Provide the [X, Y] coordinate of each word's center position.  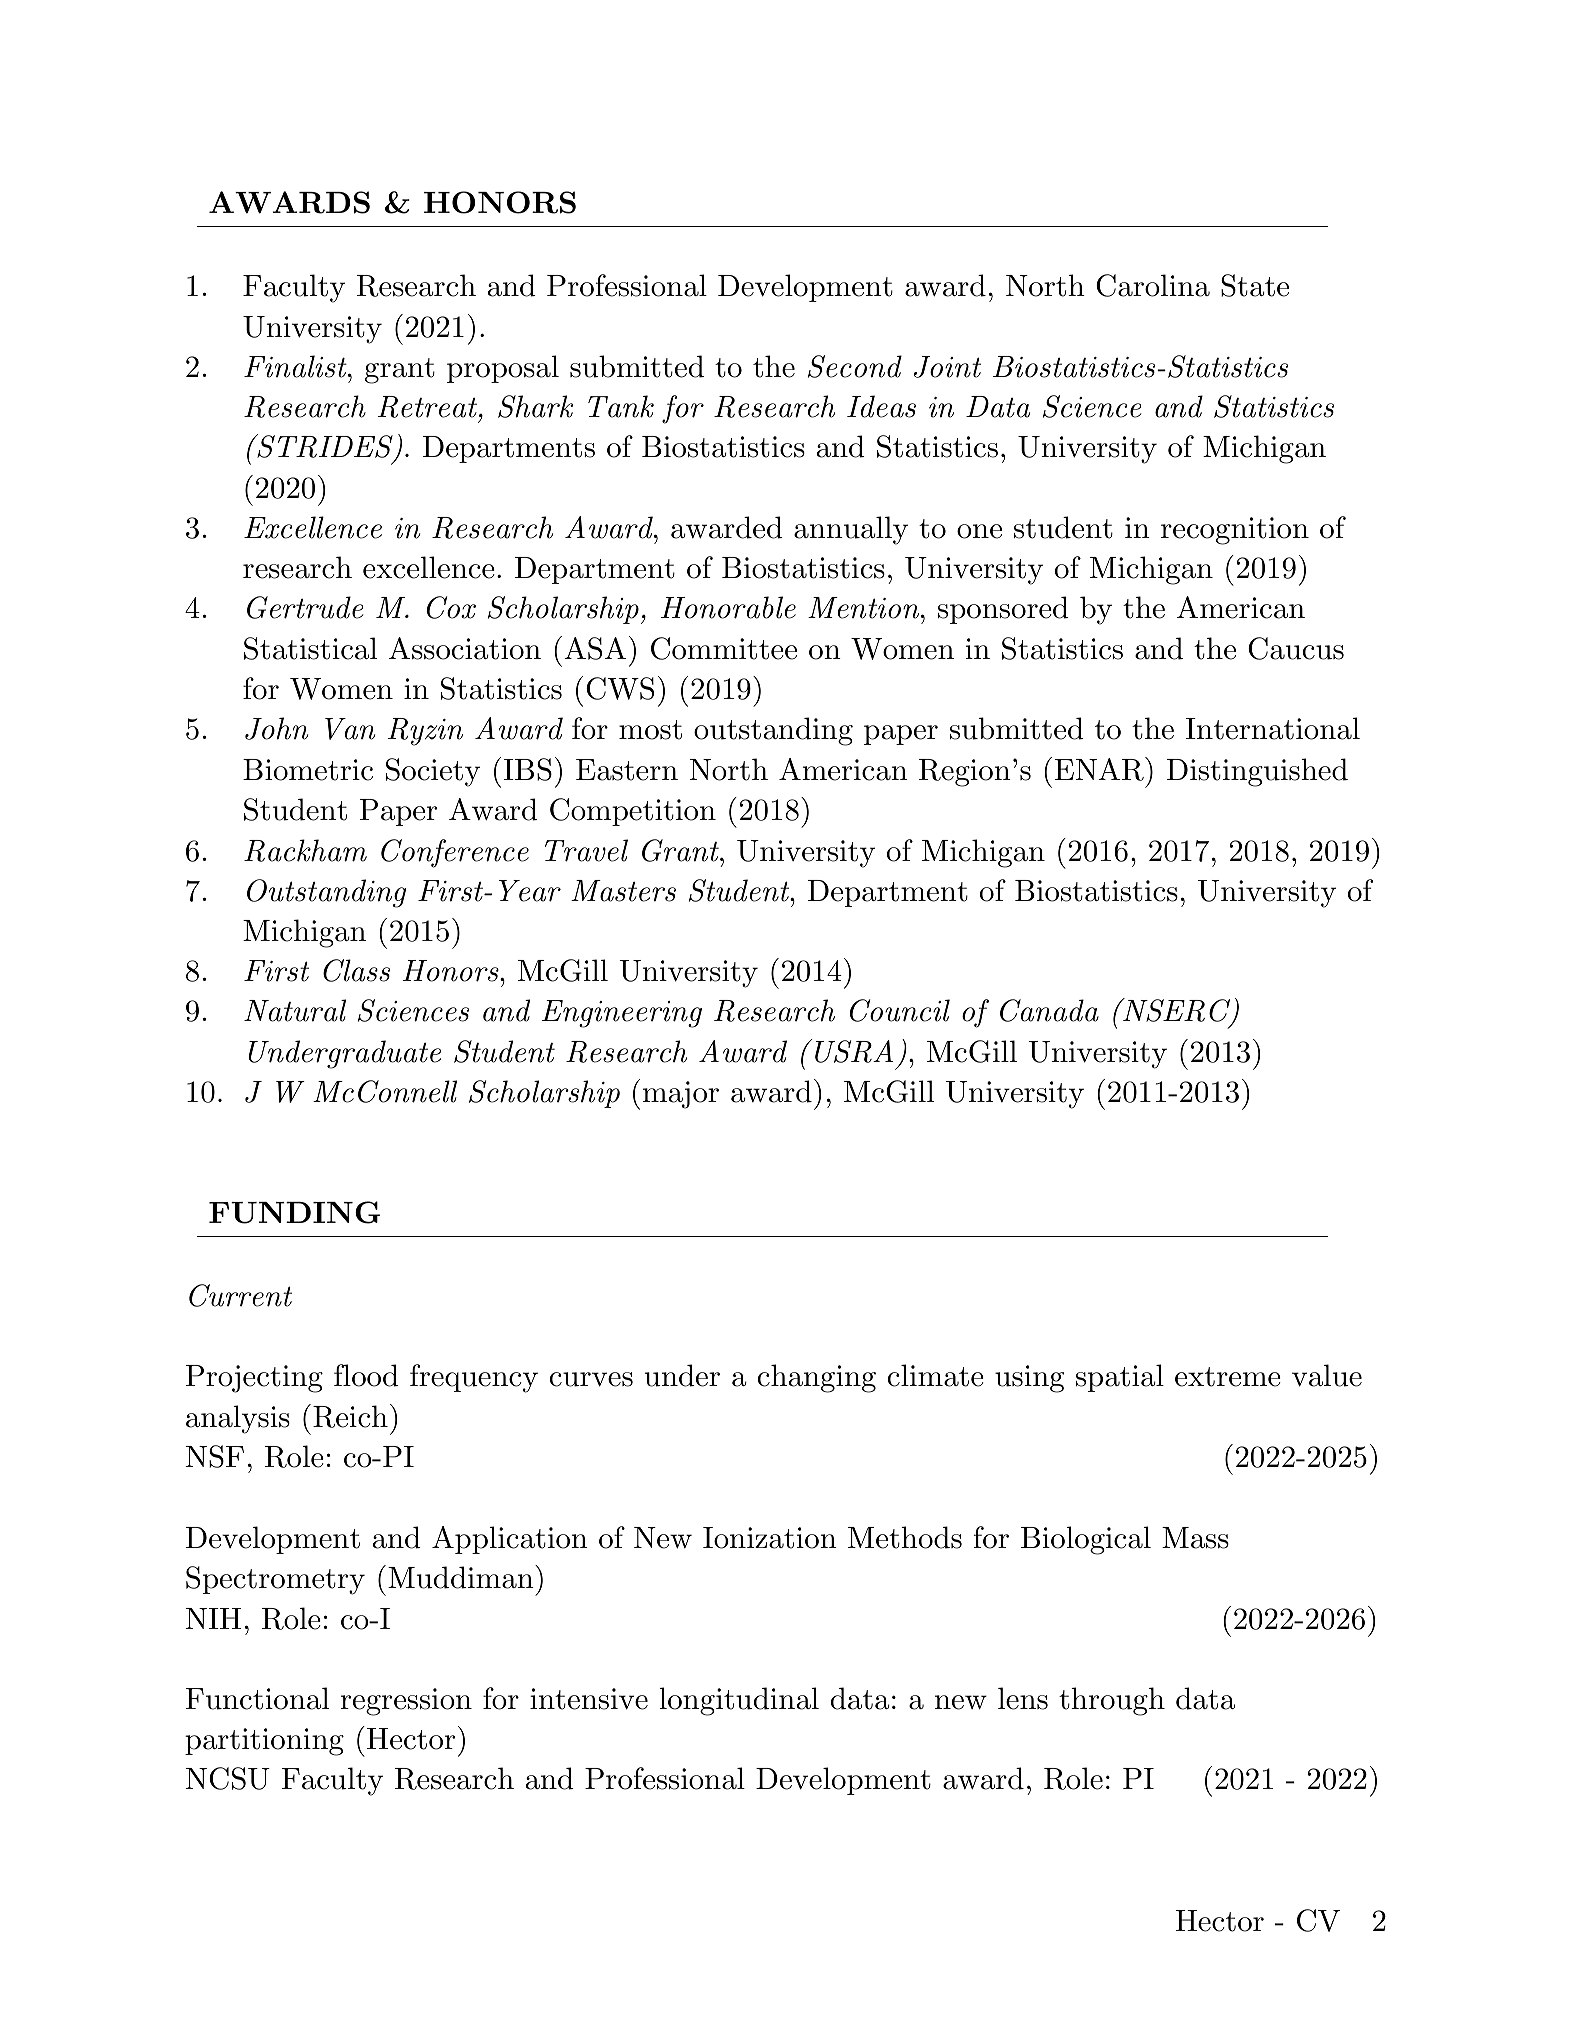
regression [406, 1702]
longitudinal [739, 1701]
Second [855, 366]
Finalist [296, 366]
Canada [1049, 1010]
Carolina [1153, 285]
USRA [854, 1051]
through [1112, 1701]
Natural [295, 1010]
